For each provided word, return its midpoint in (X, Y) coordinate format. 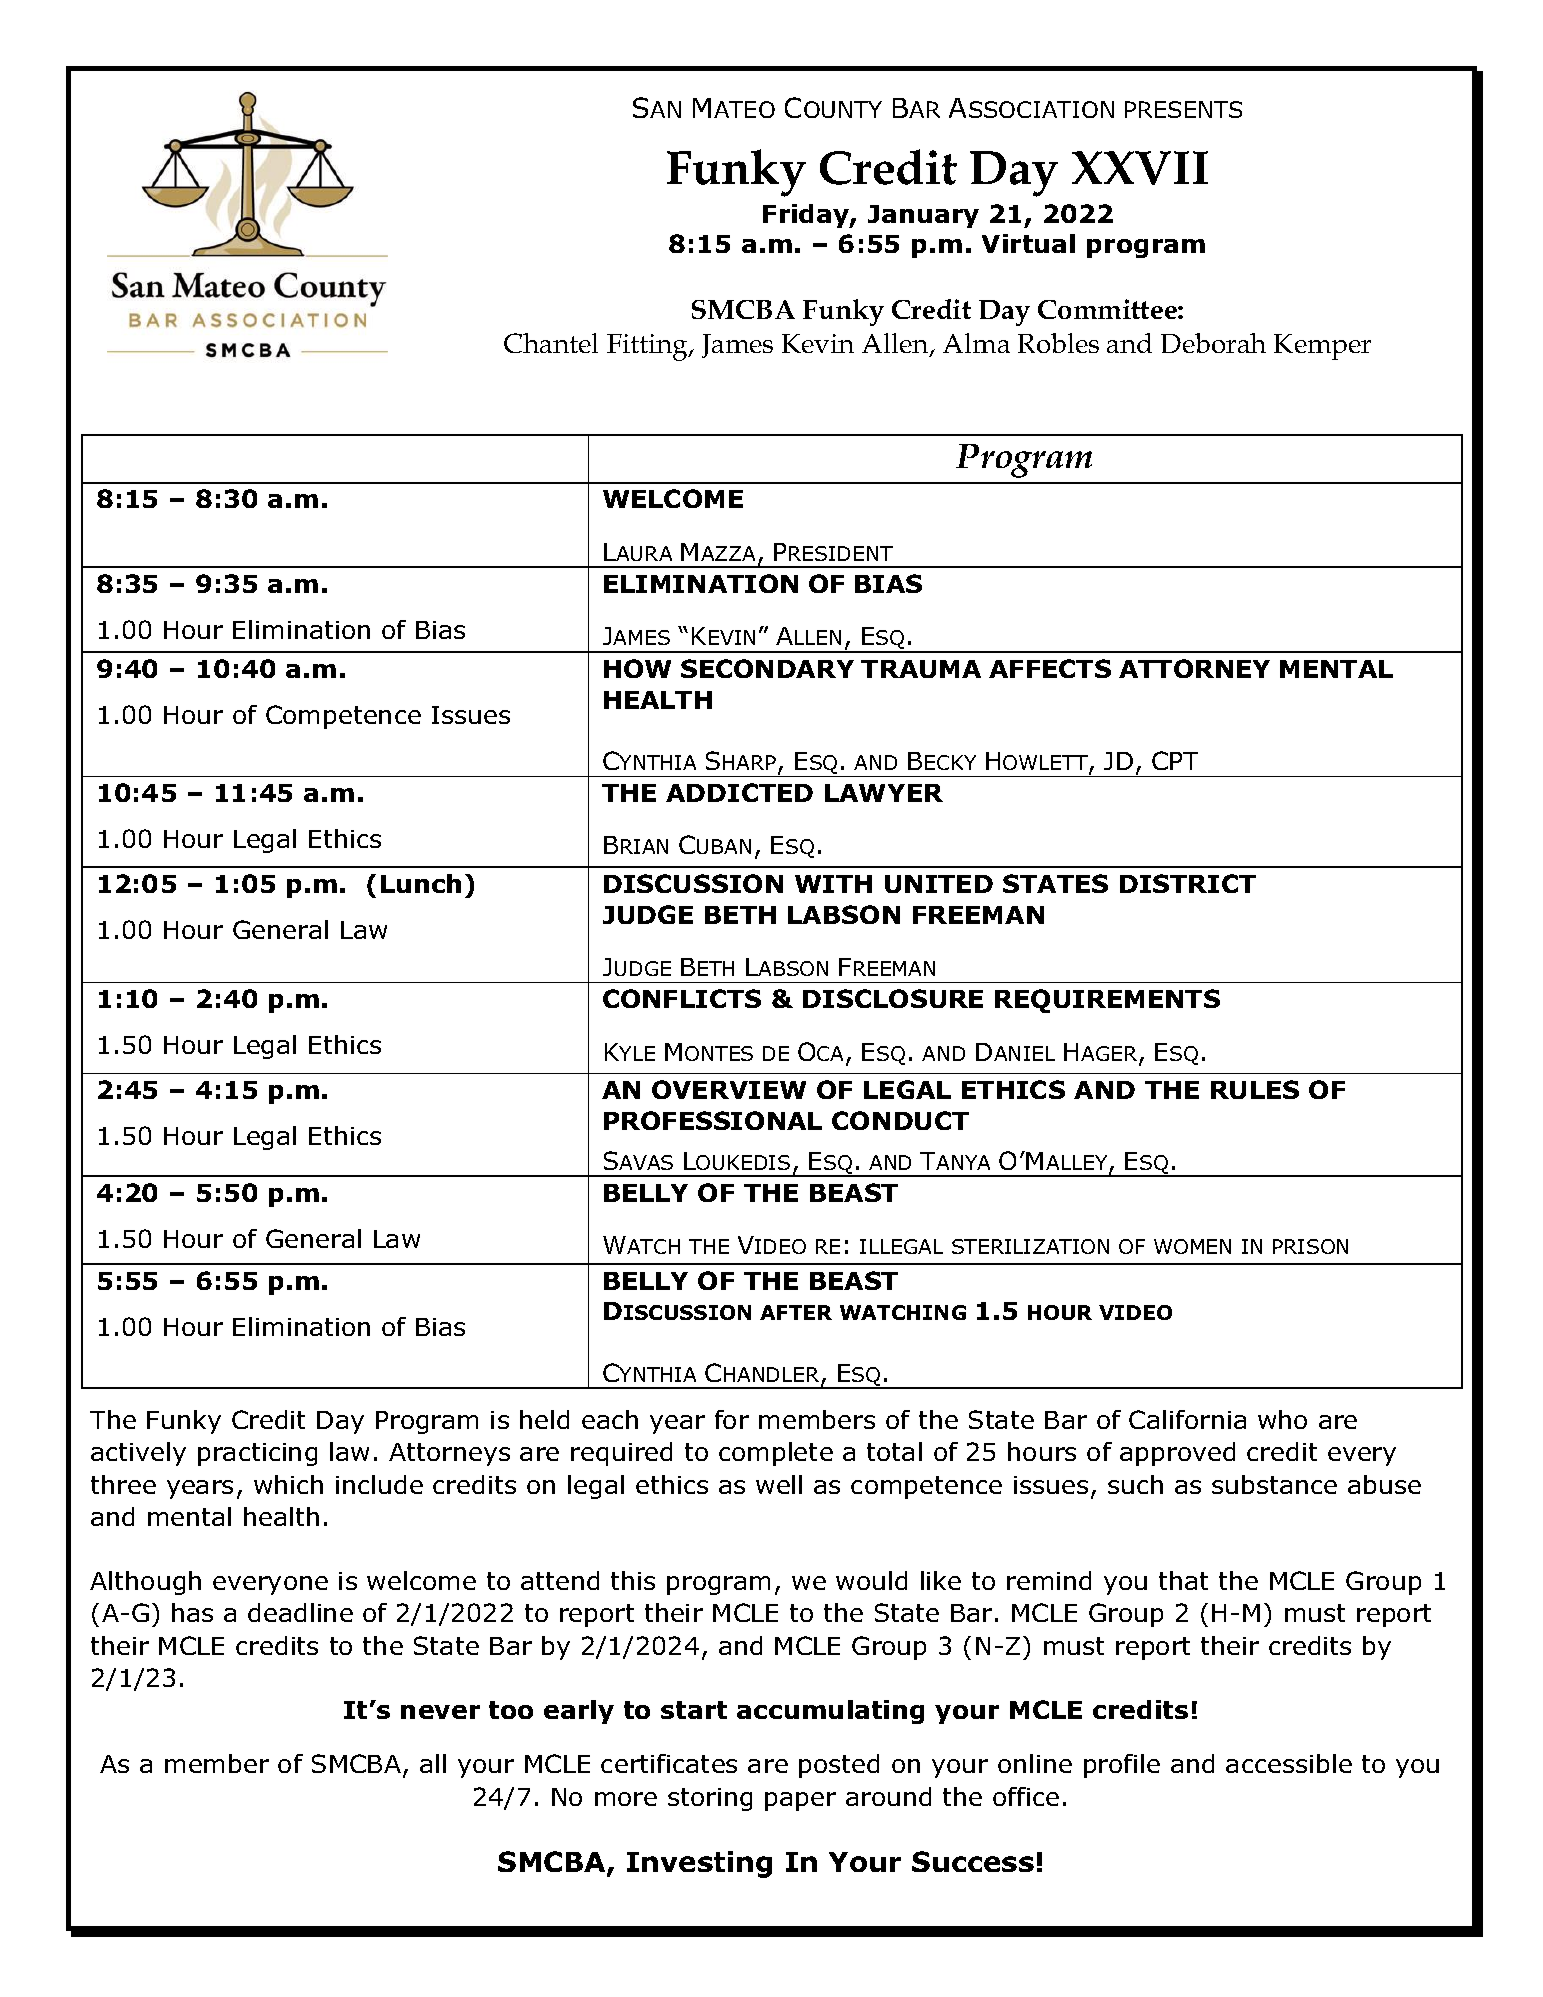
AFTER (796, 1312)
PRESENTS (1183, 109)
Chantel (551, 343)
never (440, 1712)
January (923, 216)
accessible (1289, 1763)
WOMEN (1192, 1246)
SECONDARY (767, 668)
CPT (1175, 760)
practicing (257, 1454)
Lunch (421, 883)
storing (710, 1799)
